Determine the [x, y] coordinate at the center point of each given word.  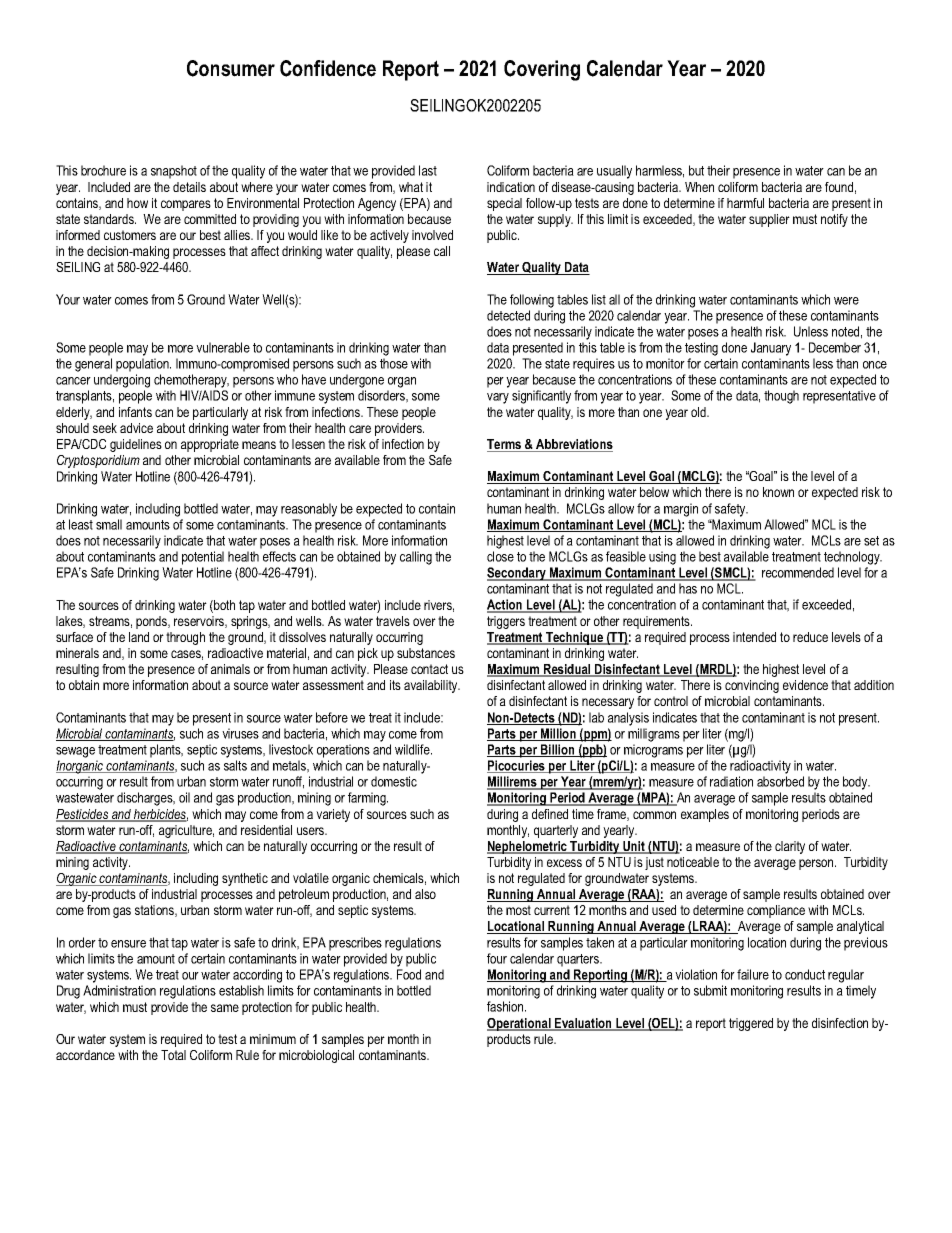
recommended [798, 572]
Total [173, 1055]
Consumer [231, 68]
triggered [751, 1024]
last [428, 170]
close [500, 556]
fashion [506, 1006]
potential [203, 558]
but [696, 170]
